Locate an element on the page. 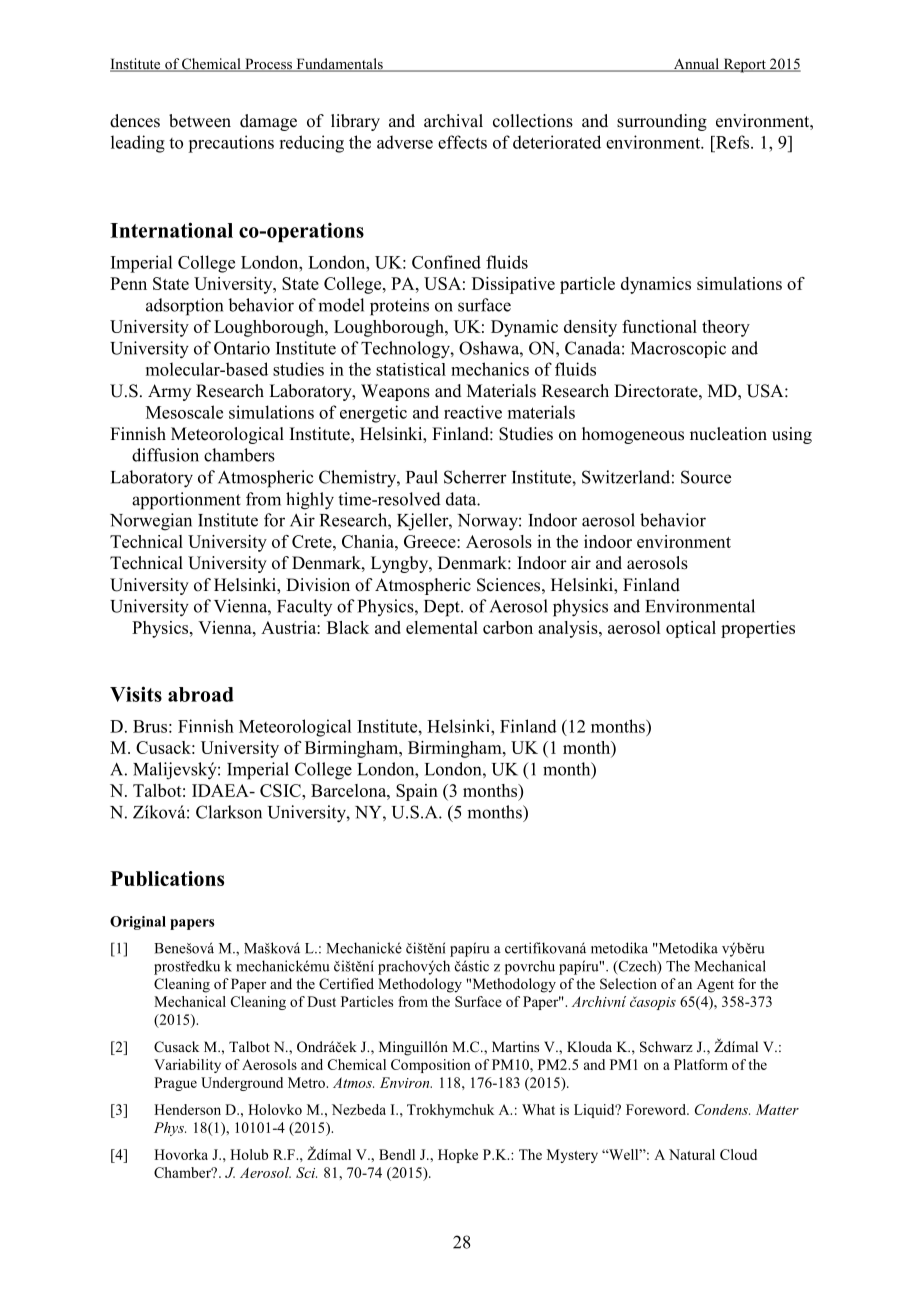 The image size is (924, 1308). adsorption is located at coordinates (184, 307).
